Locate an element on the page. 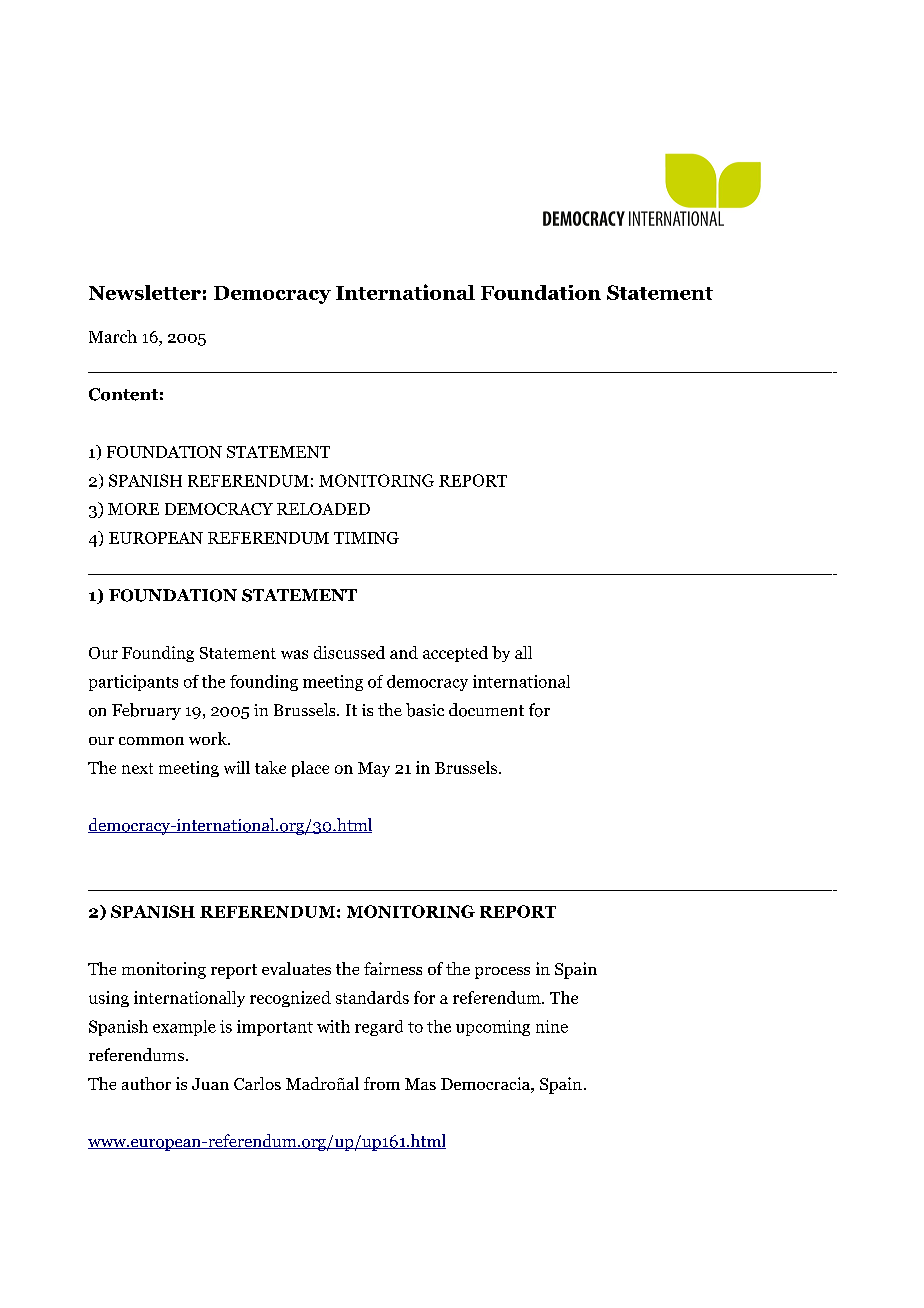 The height and width of the document is (1308, 924). TIMING is located at coordinates (366, 538).
